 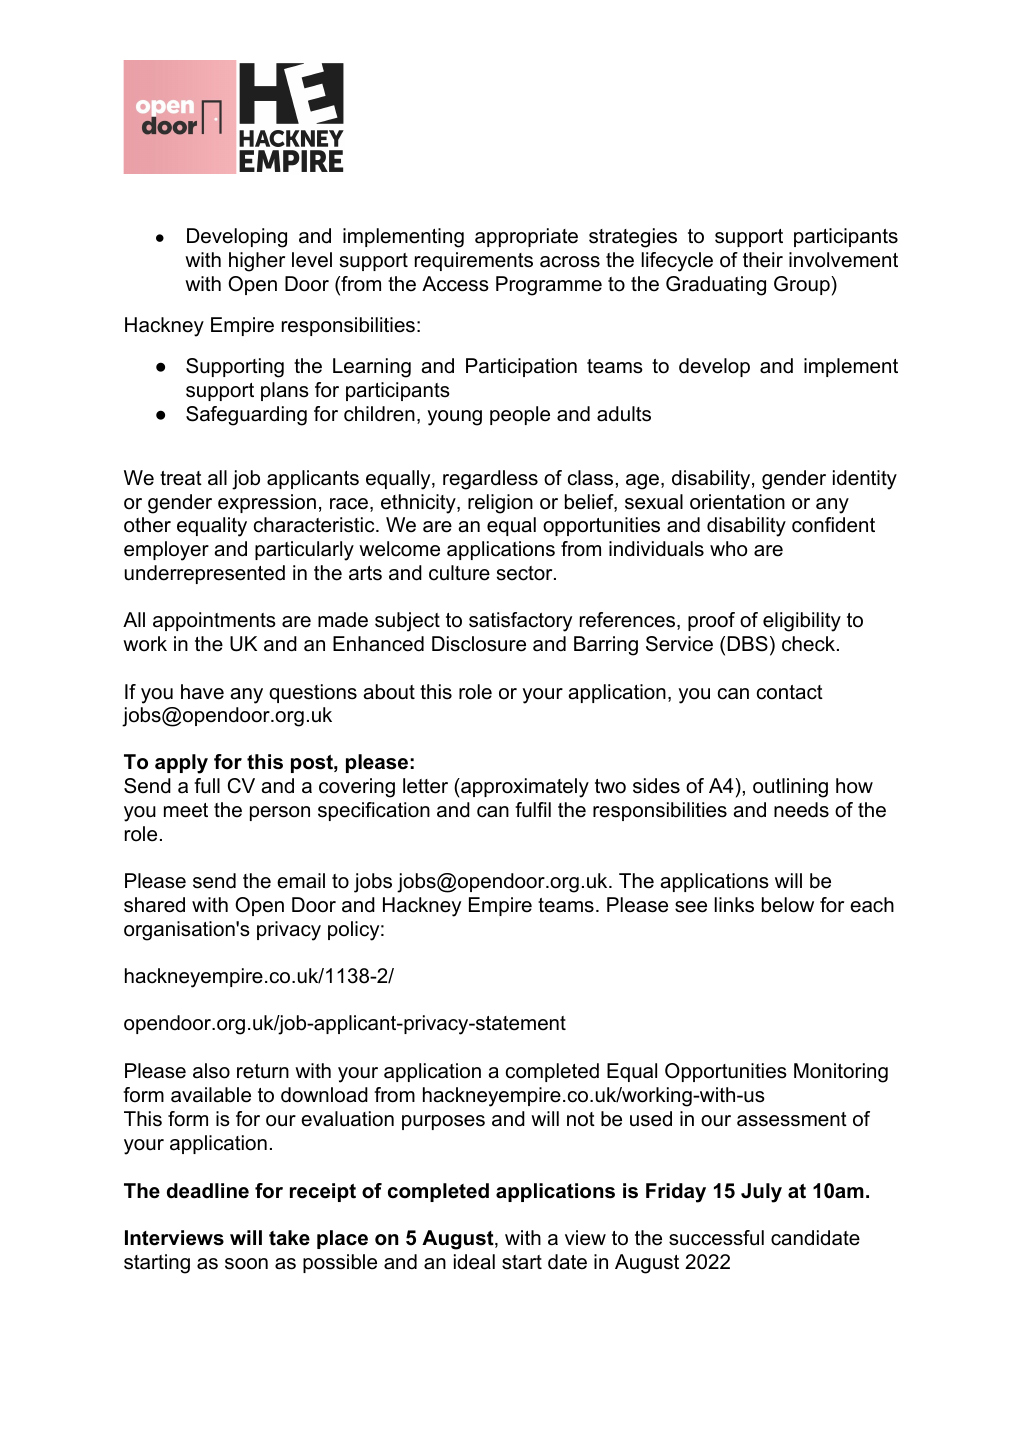 I want to click on requirements, so click(x=474, y=261).
